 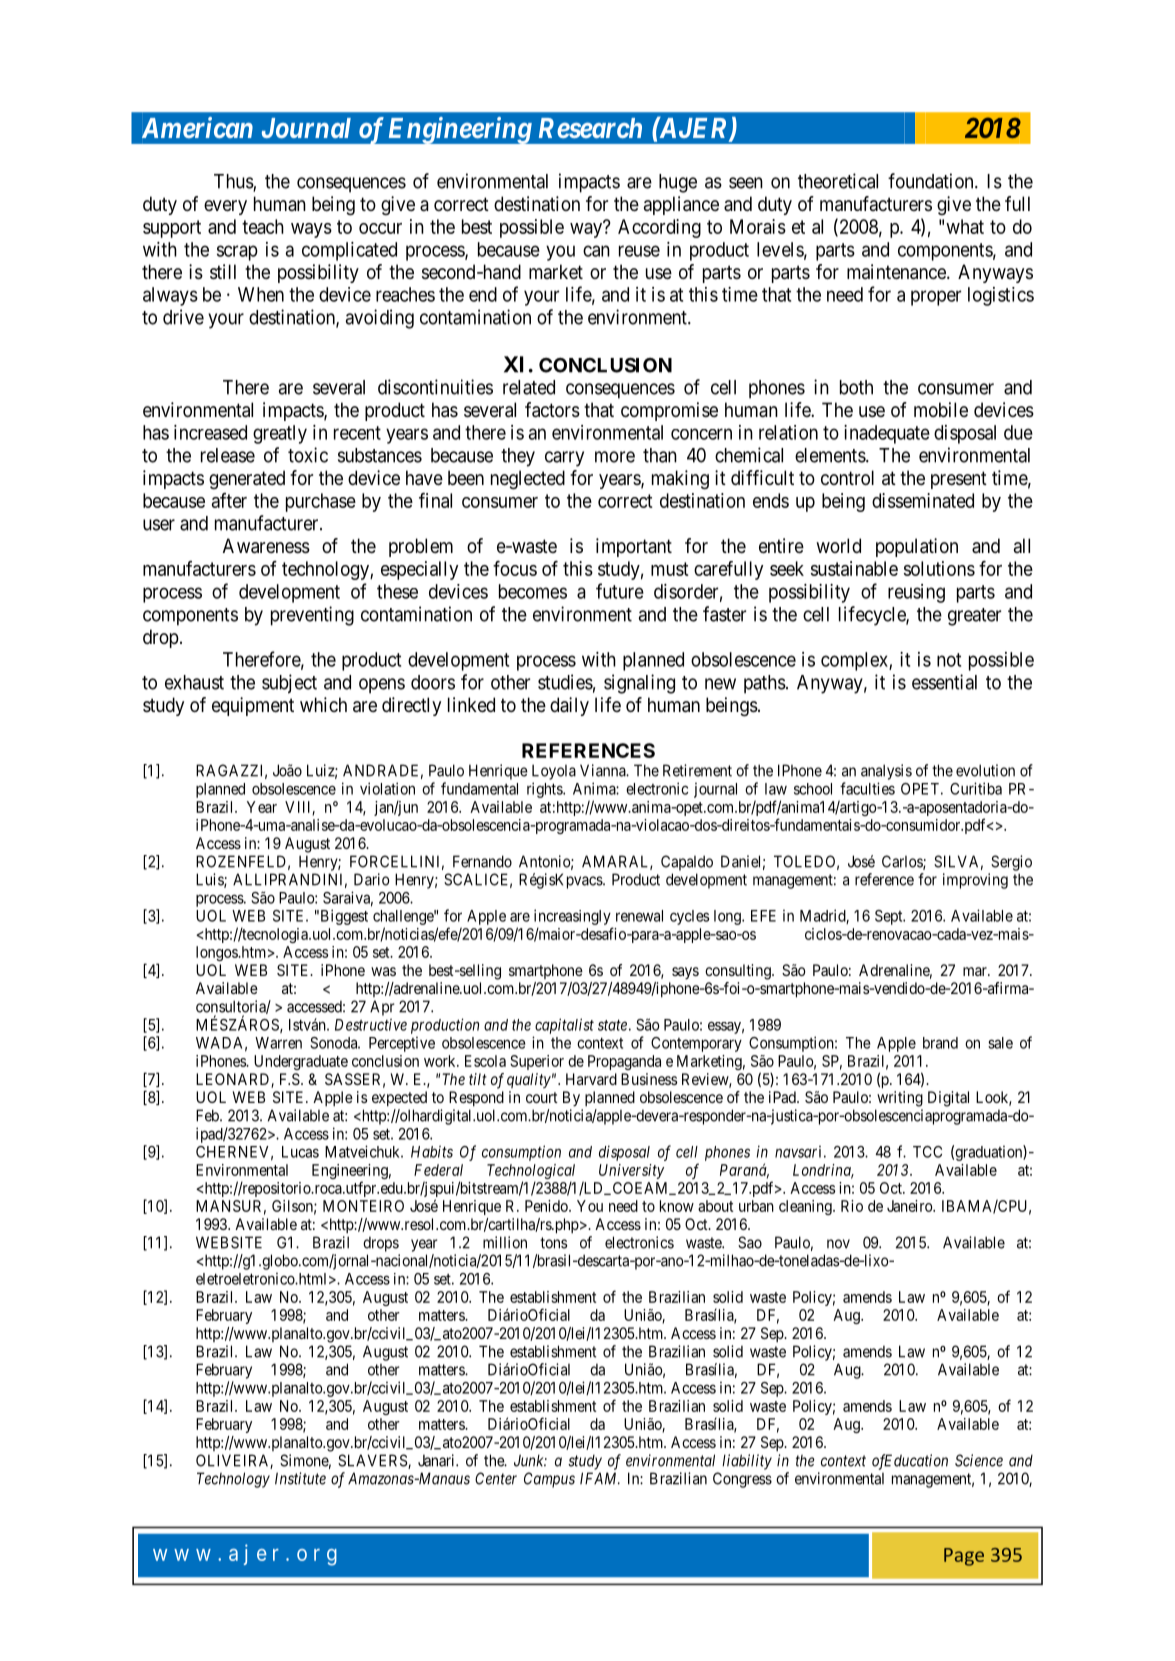 I want to click on Lucas, so click(x=300, y=1152).
